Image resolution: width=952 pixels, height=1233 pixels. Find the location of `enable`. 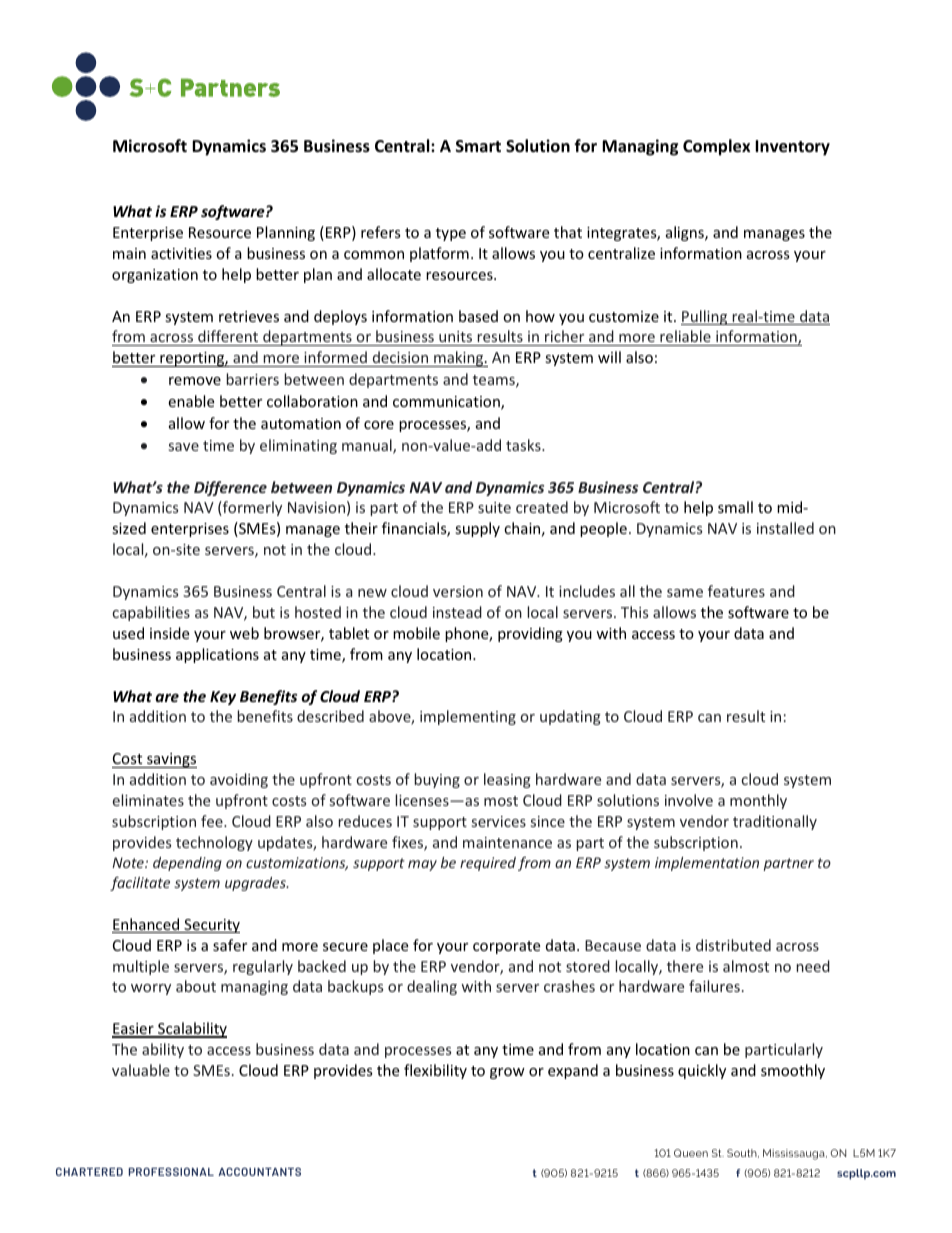

enable is located at coordinates (191, 401).
